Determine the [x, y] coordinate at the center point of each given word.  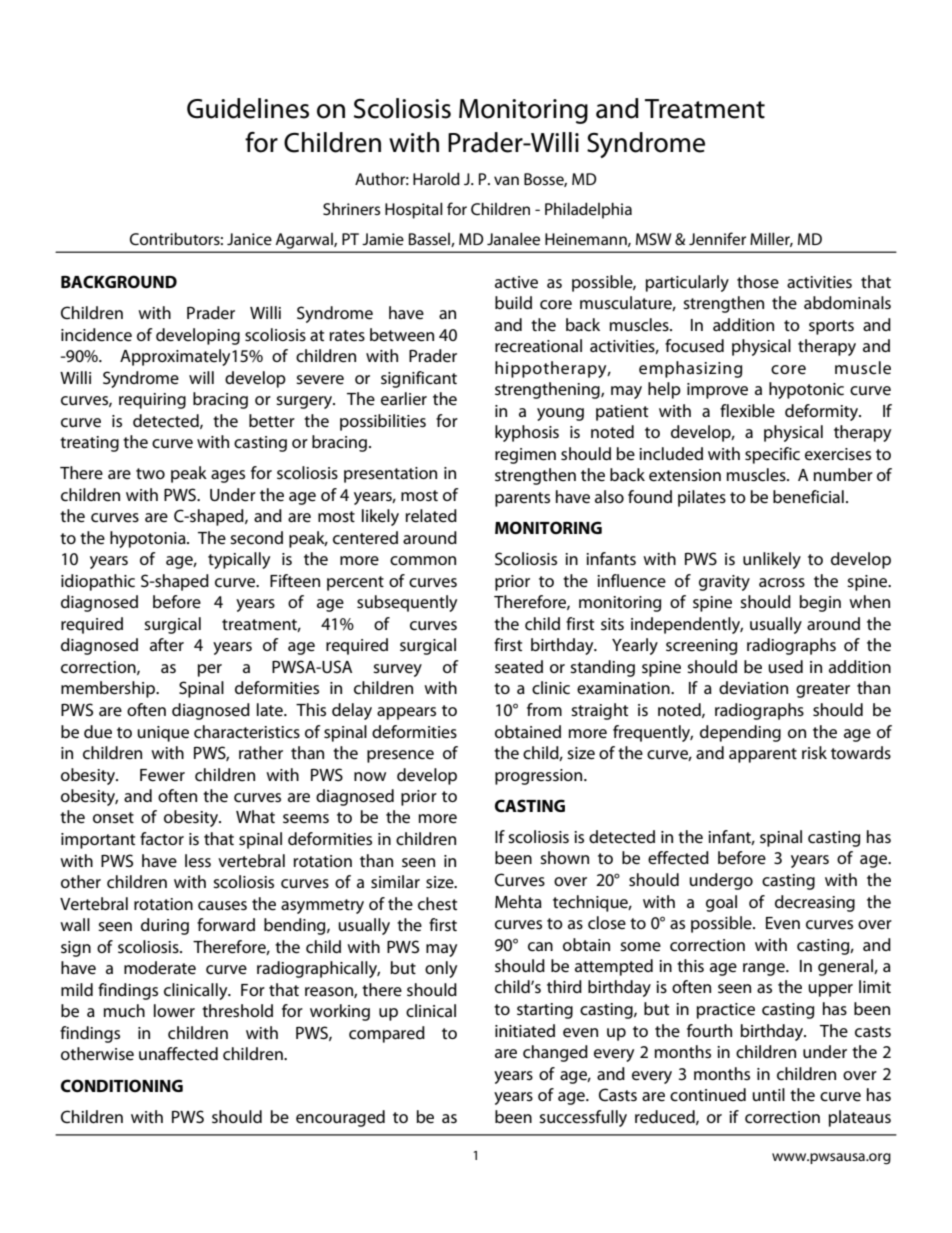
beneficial [808, 497]
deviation [753, 687]
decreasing [815, 903]
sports [831, 327]
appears [406, 713]
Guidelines [248, 108]
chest [437, 904]
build [513, 302]
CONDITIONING [122, 1086]
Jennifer [717, 238]
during [165, 926]
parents [522, 499]
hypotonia [149, 539]
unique [163, 734]
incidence [96, 335]
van [506, 180]
